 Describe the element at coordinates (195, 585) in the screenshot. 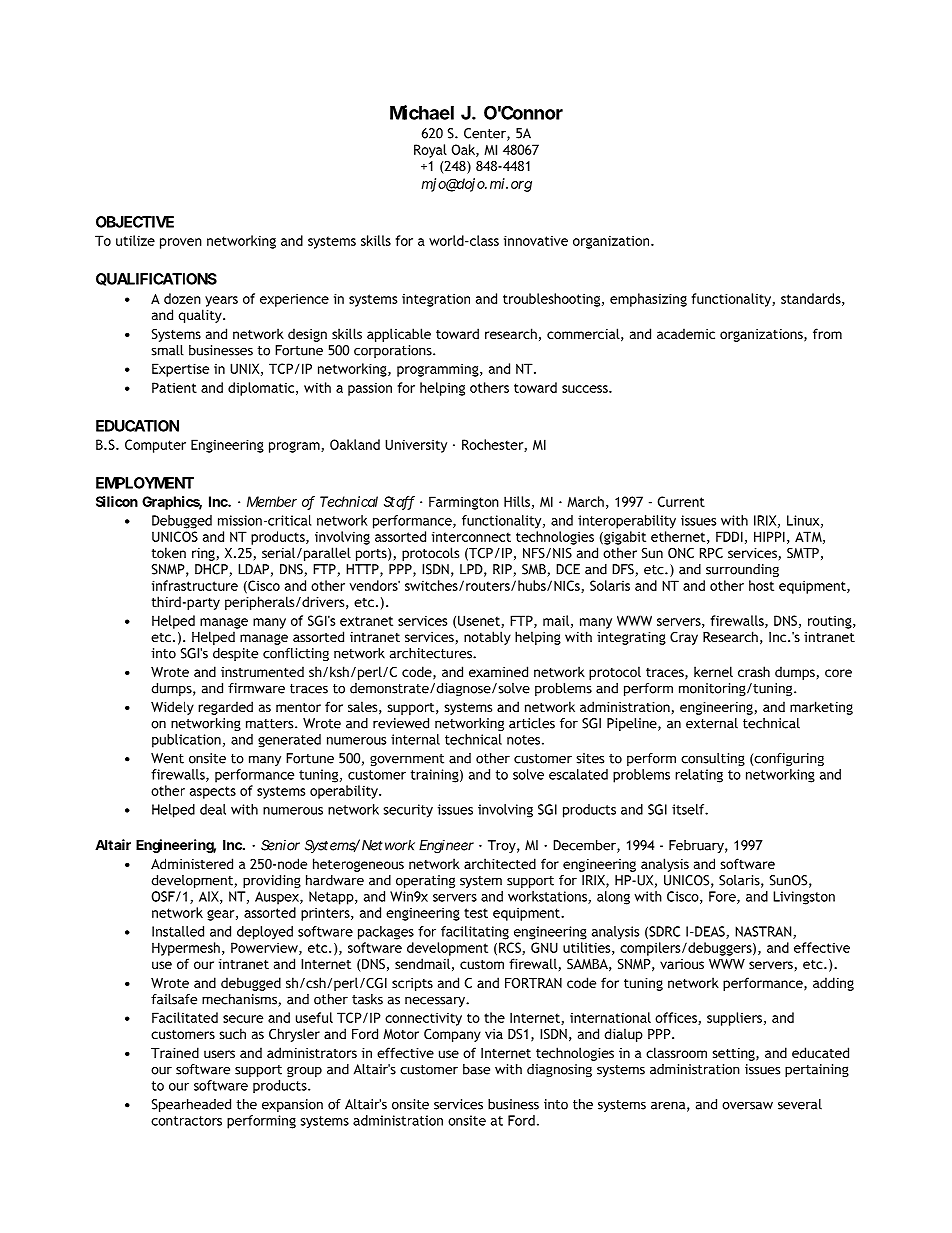

I see `infrastructure` at that location.
